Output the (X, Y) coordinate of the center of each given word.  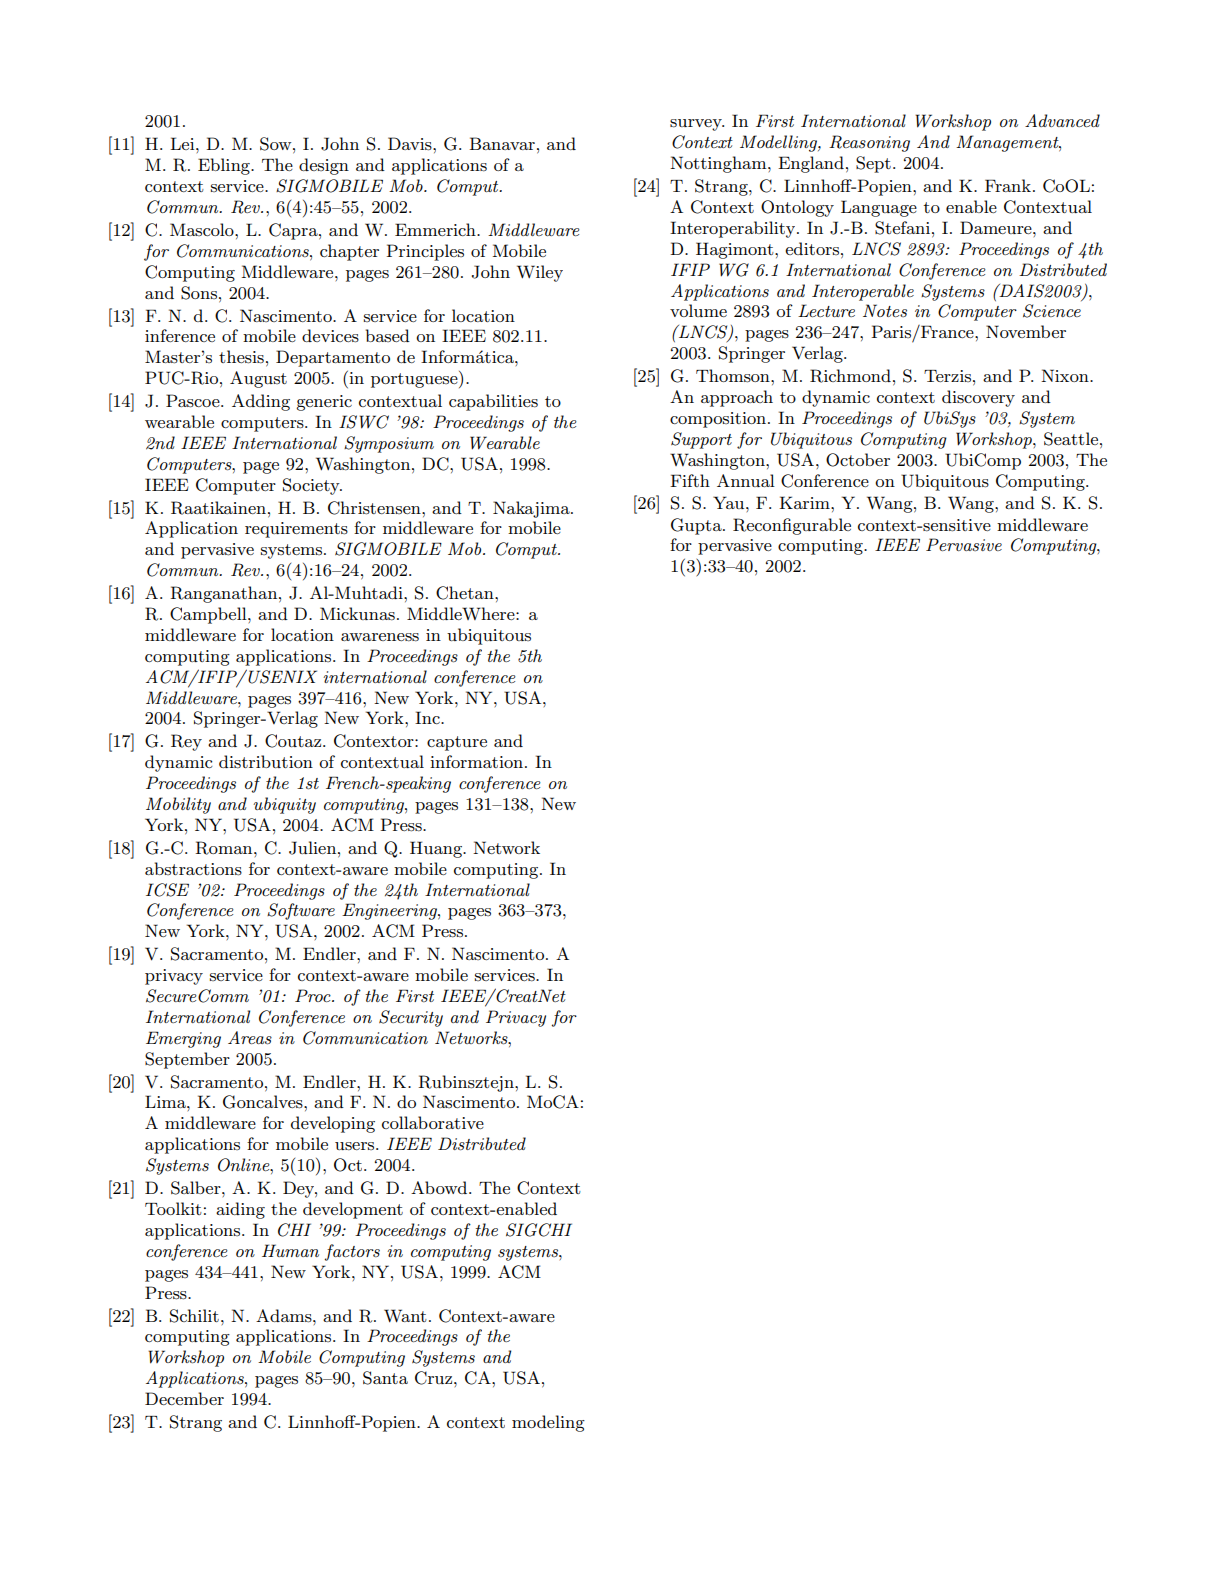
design (324, 166)
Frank (1008, 185)
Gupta (697, 526)
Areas (250, 1038)
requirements (296, 530)
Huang (437, 849)
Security (411, 1018)
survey (697, 125)
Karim (805, 502)
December (184, 1398)
